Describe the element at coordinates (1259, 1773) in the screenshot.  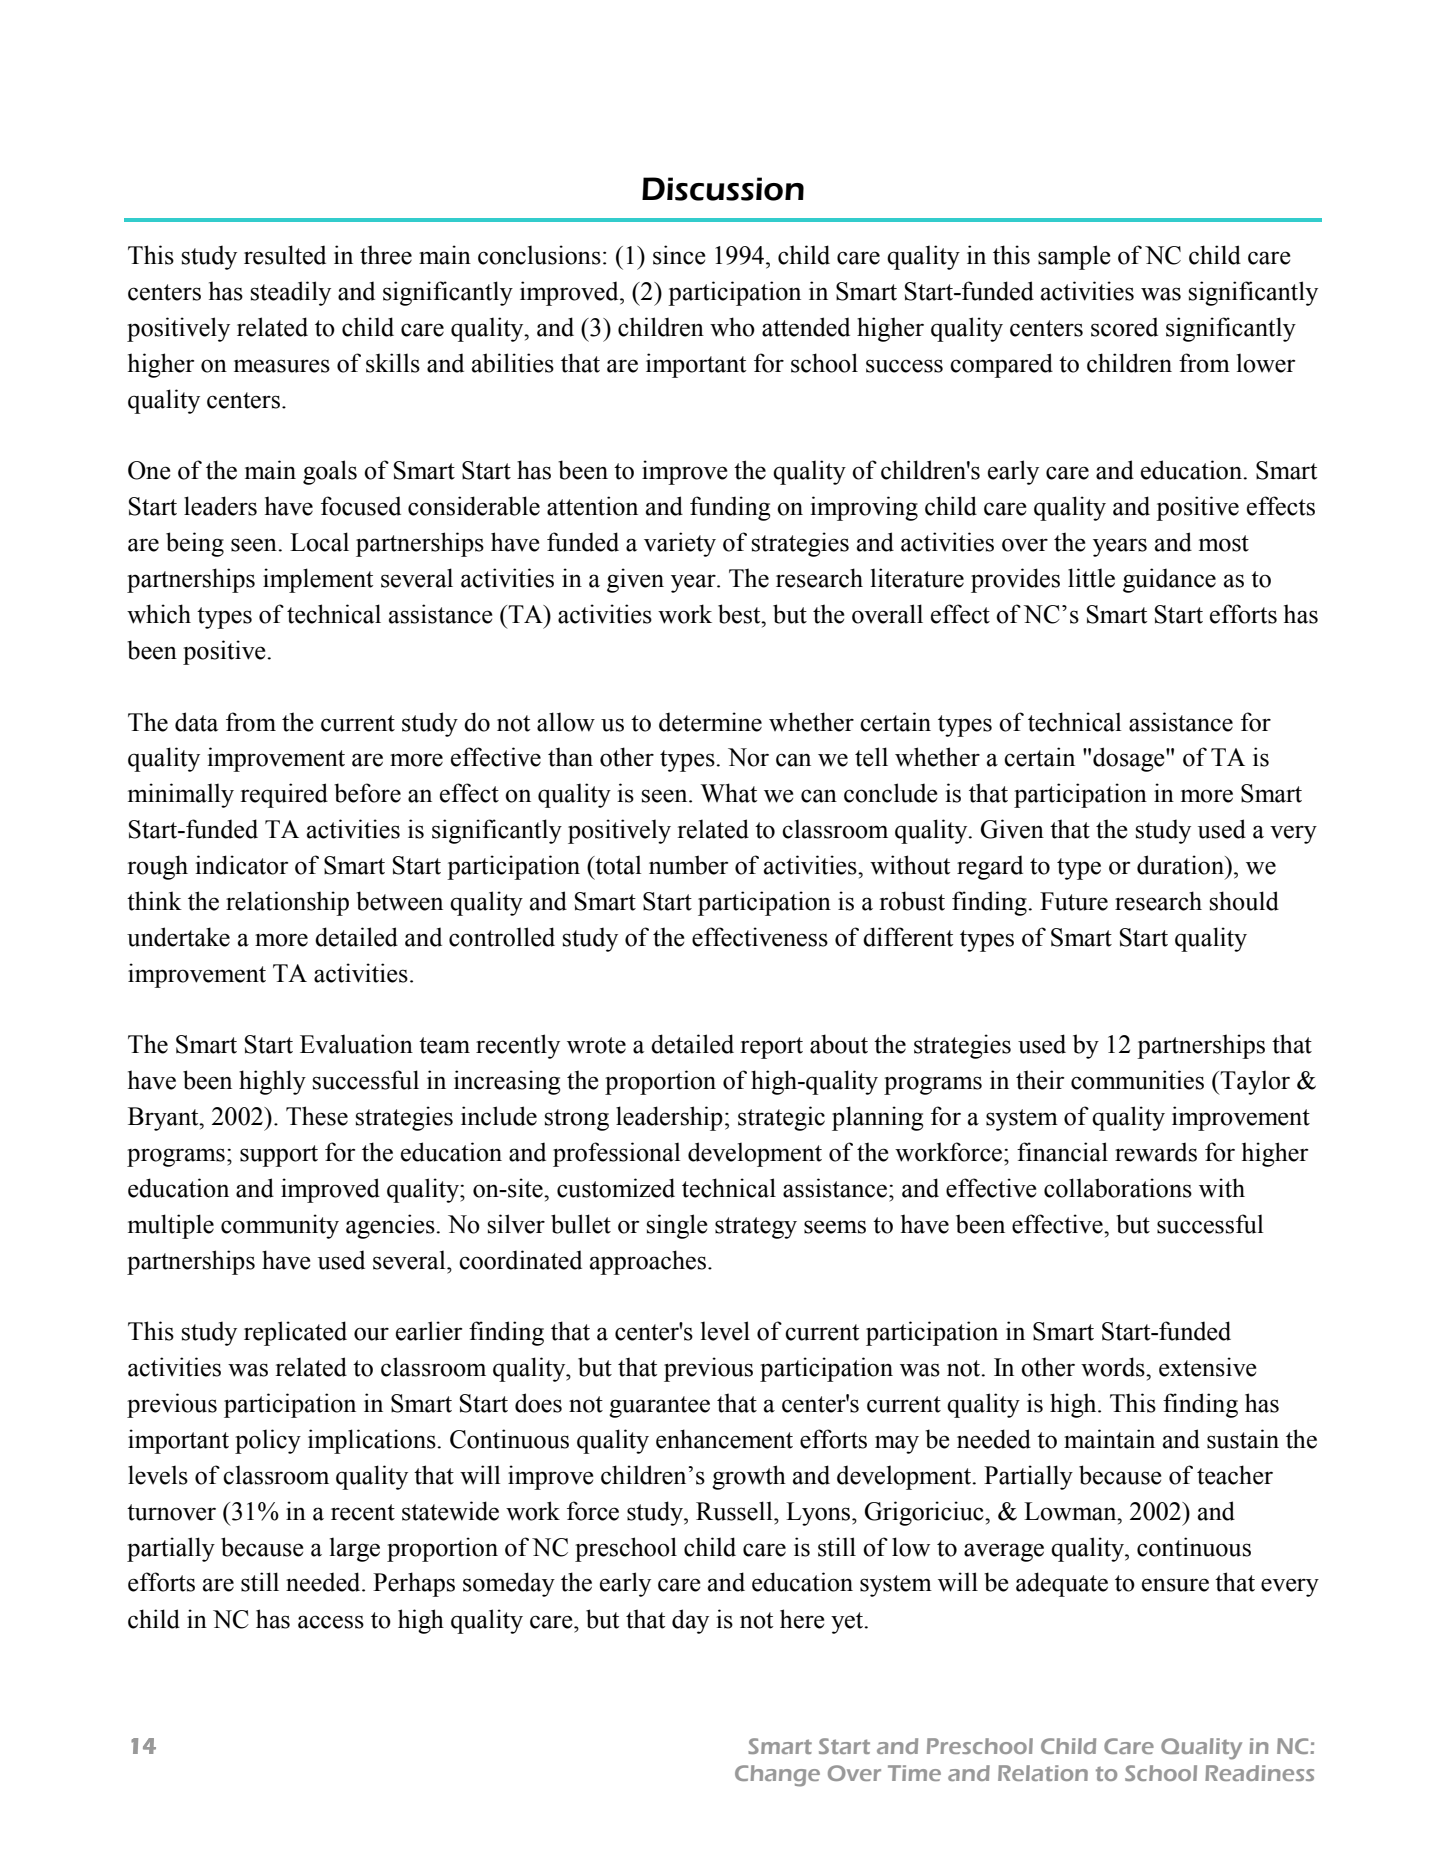
I see `Readiness` at that location.
